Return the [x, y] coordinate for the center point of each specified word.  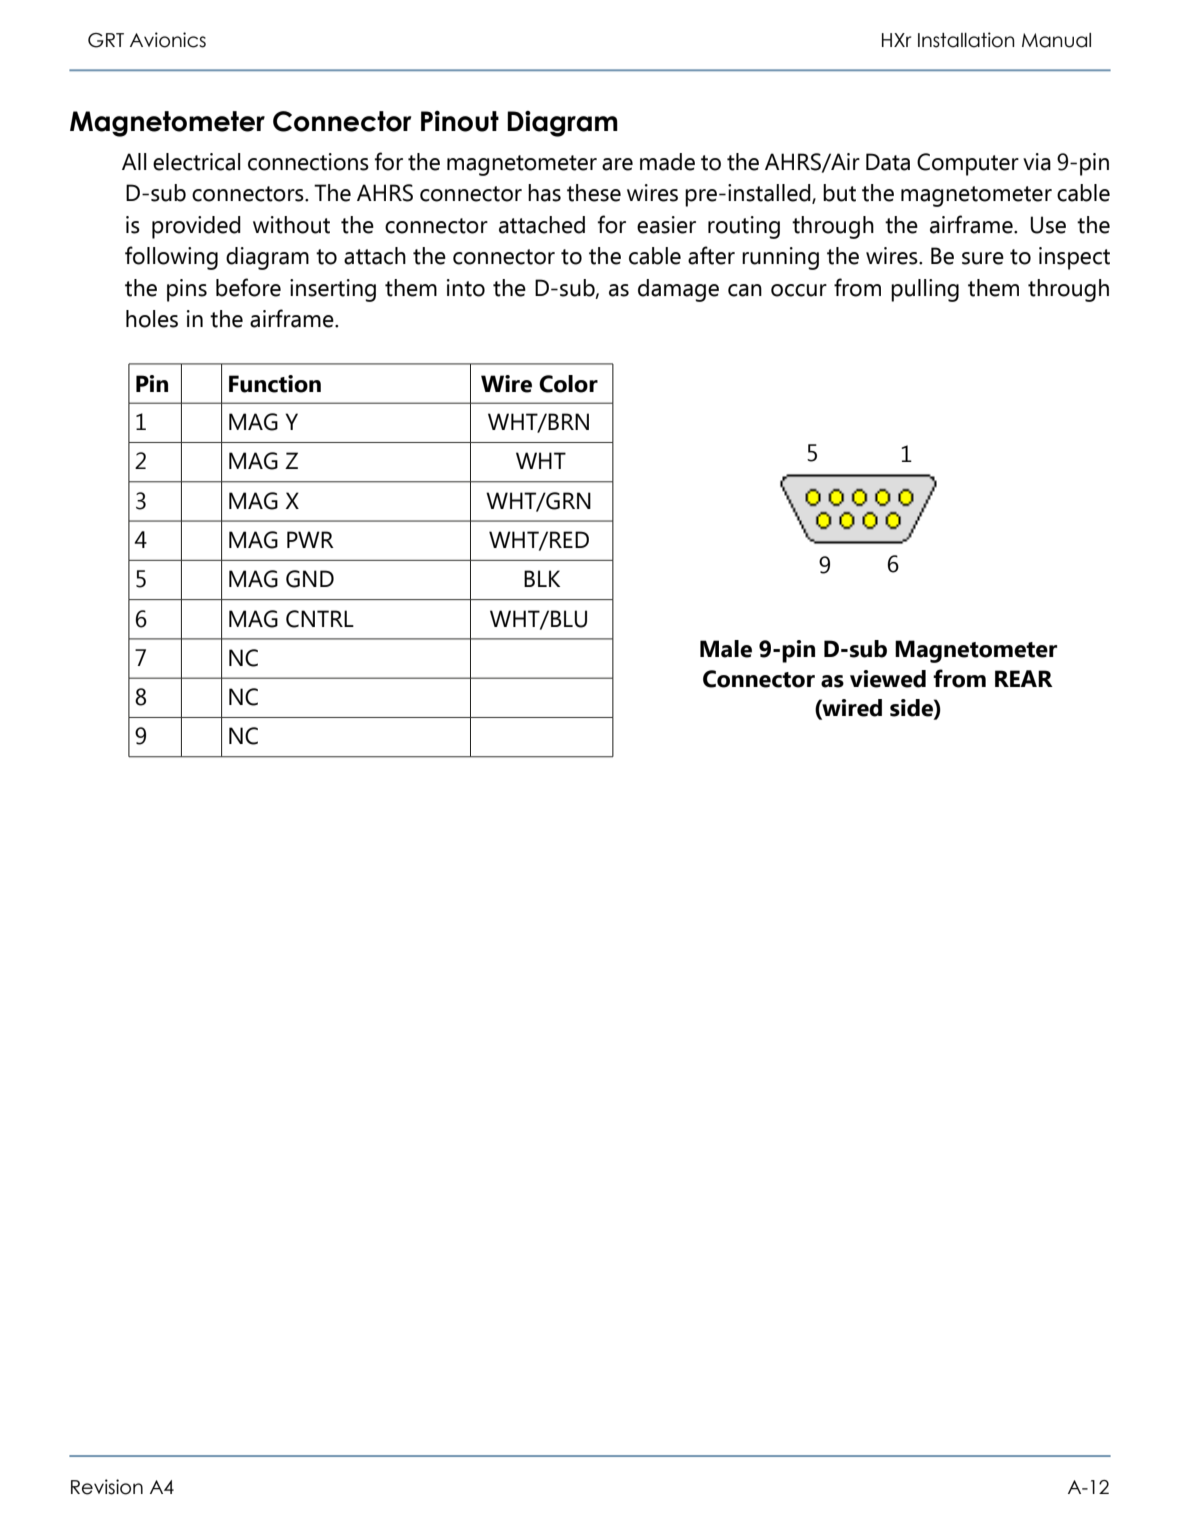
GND [310, 579]
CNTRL [320, 619]
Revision [107, 1487]
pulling [925, 290]
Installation [966, 40]
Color [568, 384]
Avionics [168, 40]
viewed [888, 679]
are [617, 164]
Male [726, 649]
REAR [1024, 678]
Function [275, 384]
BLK [542, 578]
